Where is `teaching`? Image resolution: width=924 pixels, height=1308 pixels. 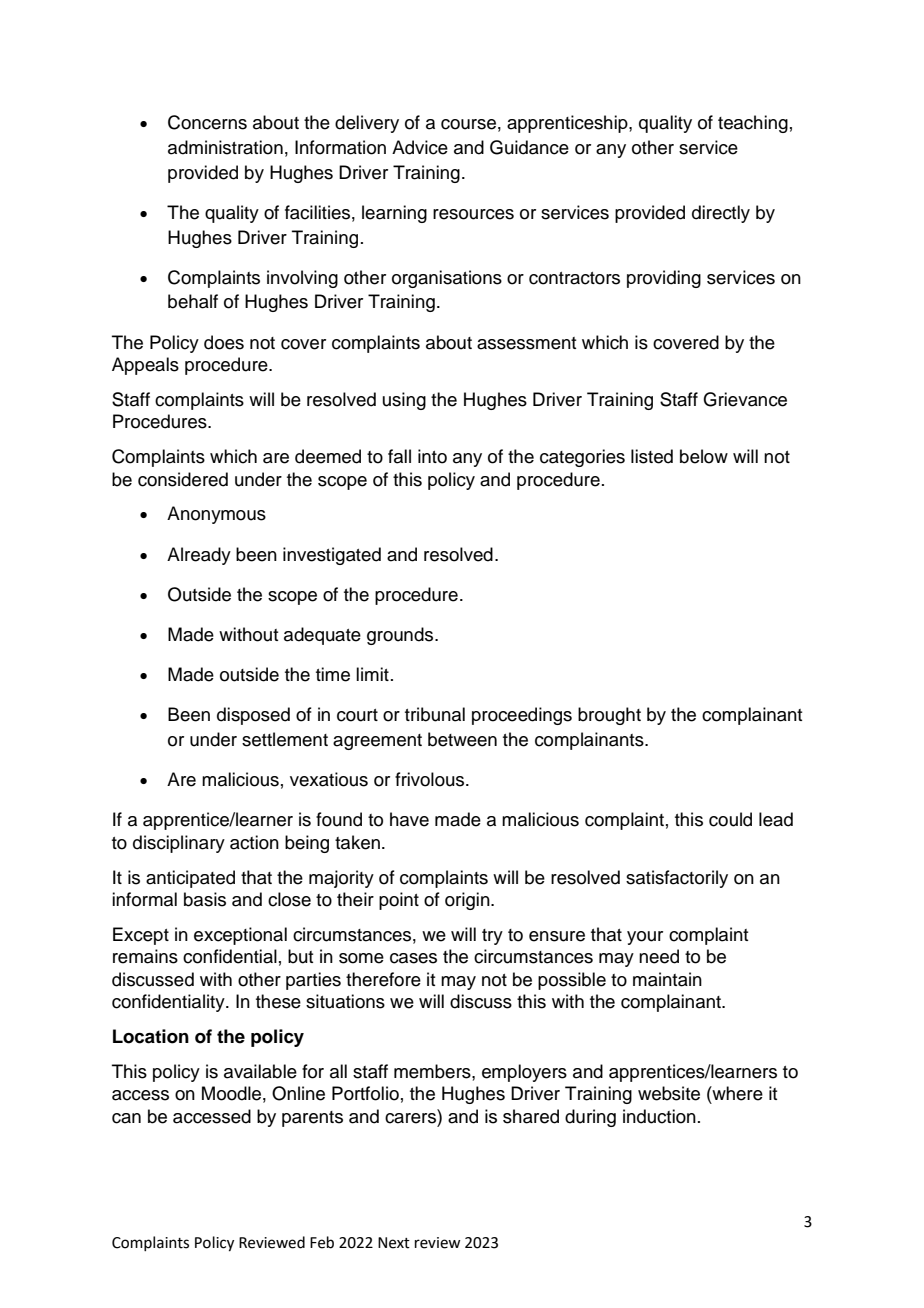 teaching is located at coordinates (753, 124).
